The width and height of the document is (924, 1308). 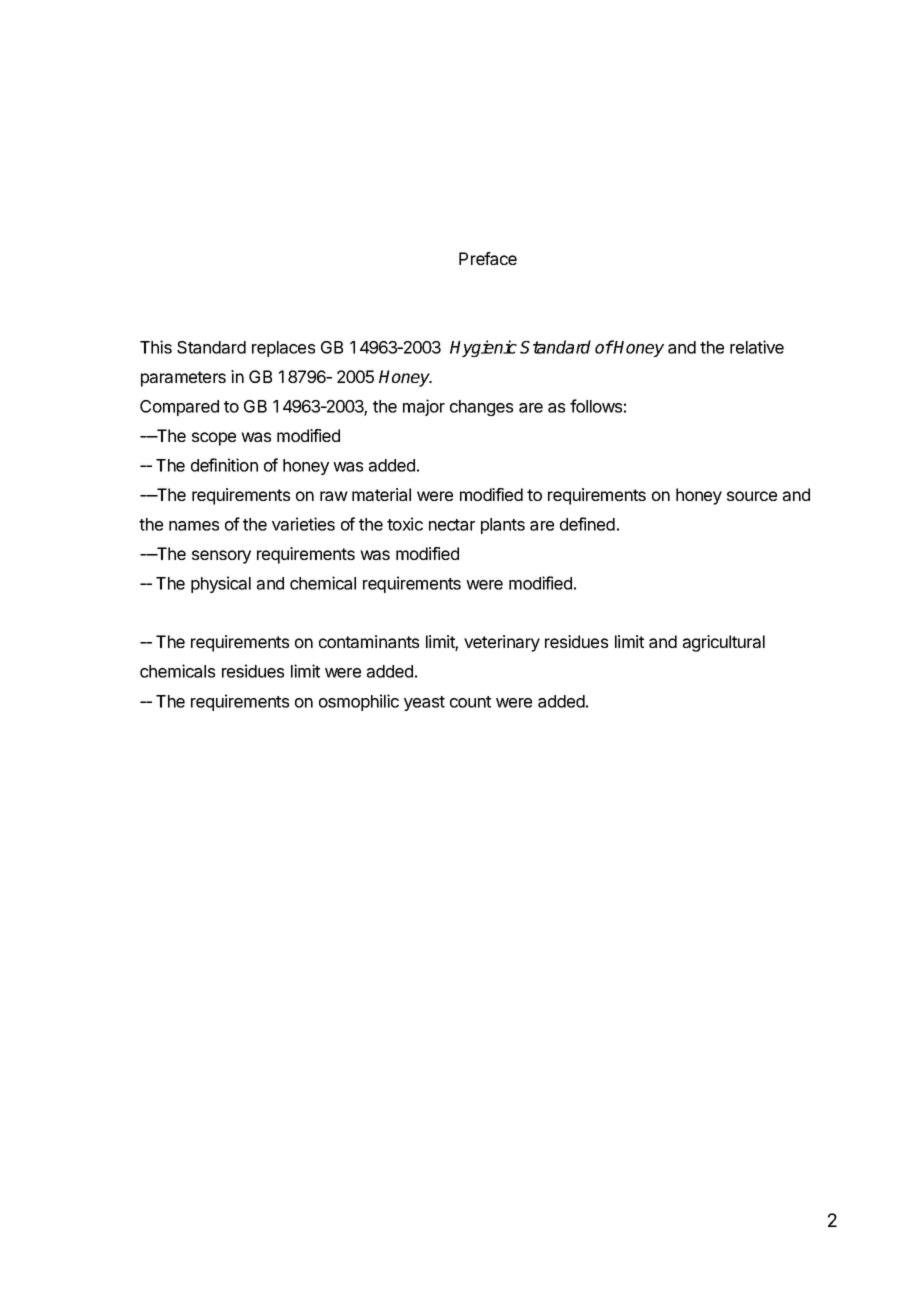 What do you see at coordinates (224, 465) in the document?
I see `definition` at bounding box center [224, 465].
